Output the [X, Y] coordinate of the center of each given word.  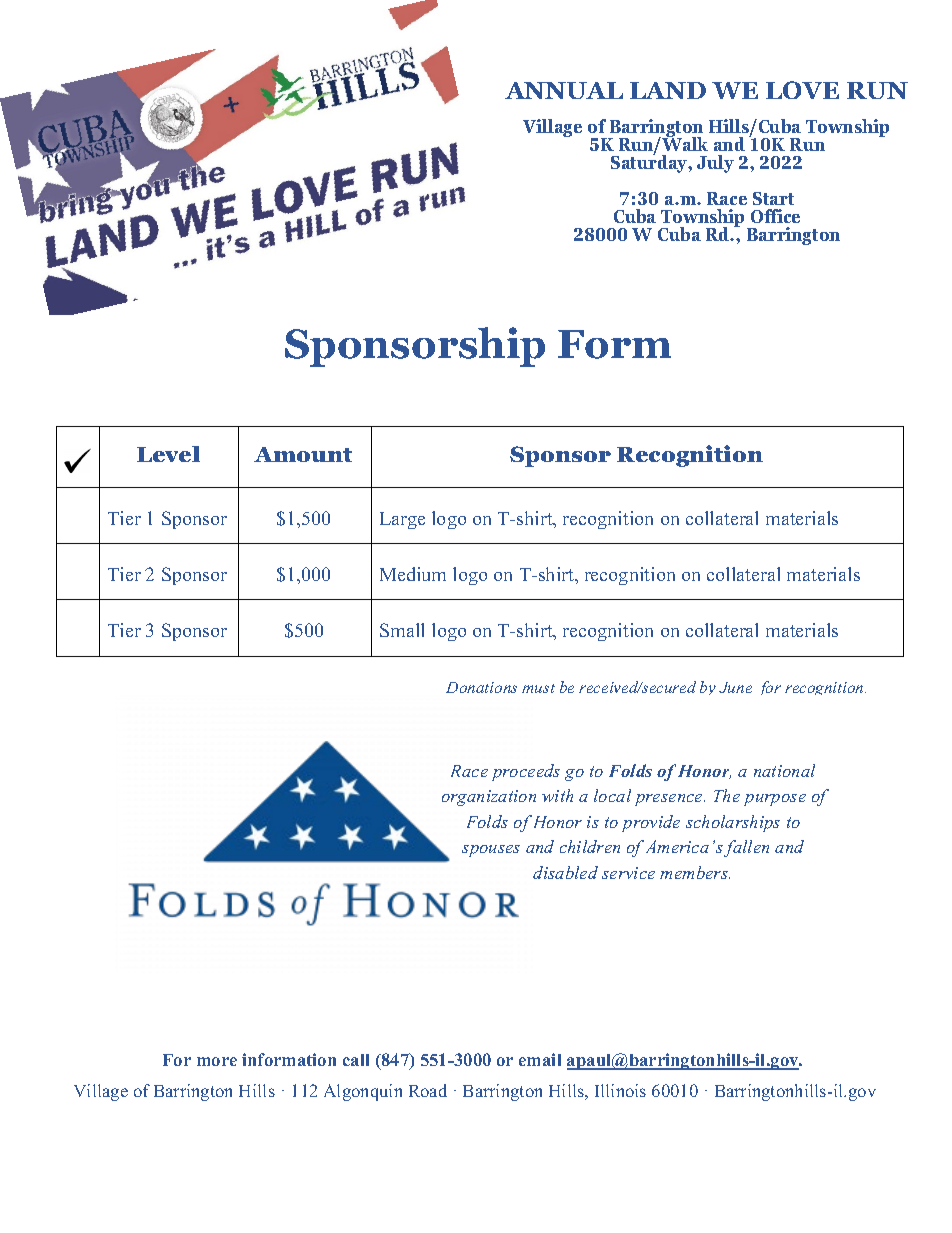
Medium [413, 574]
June [735, 687]
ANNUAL [564, 90]
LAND [668, 90]
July [715, 164]
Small [402, 630]
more [217, 1061]
